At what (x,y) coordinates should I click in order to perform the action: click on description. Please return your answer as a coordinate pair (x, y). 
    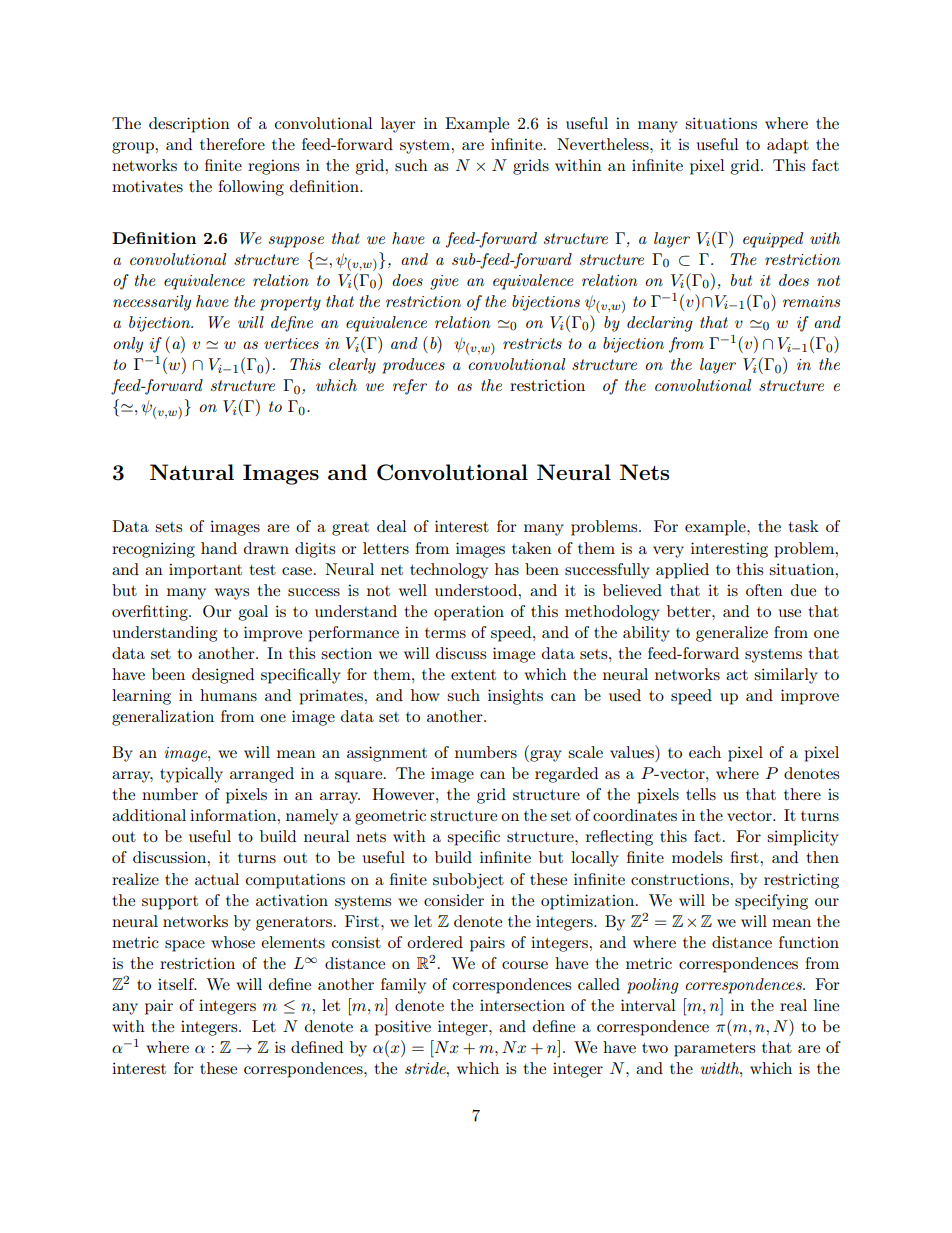
    Looking at the image, I should click on (189, 125).
